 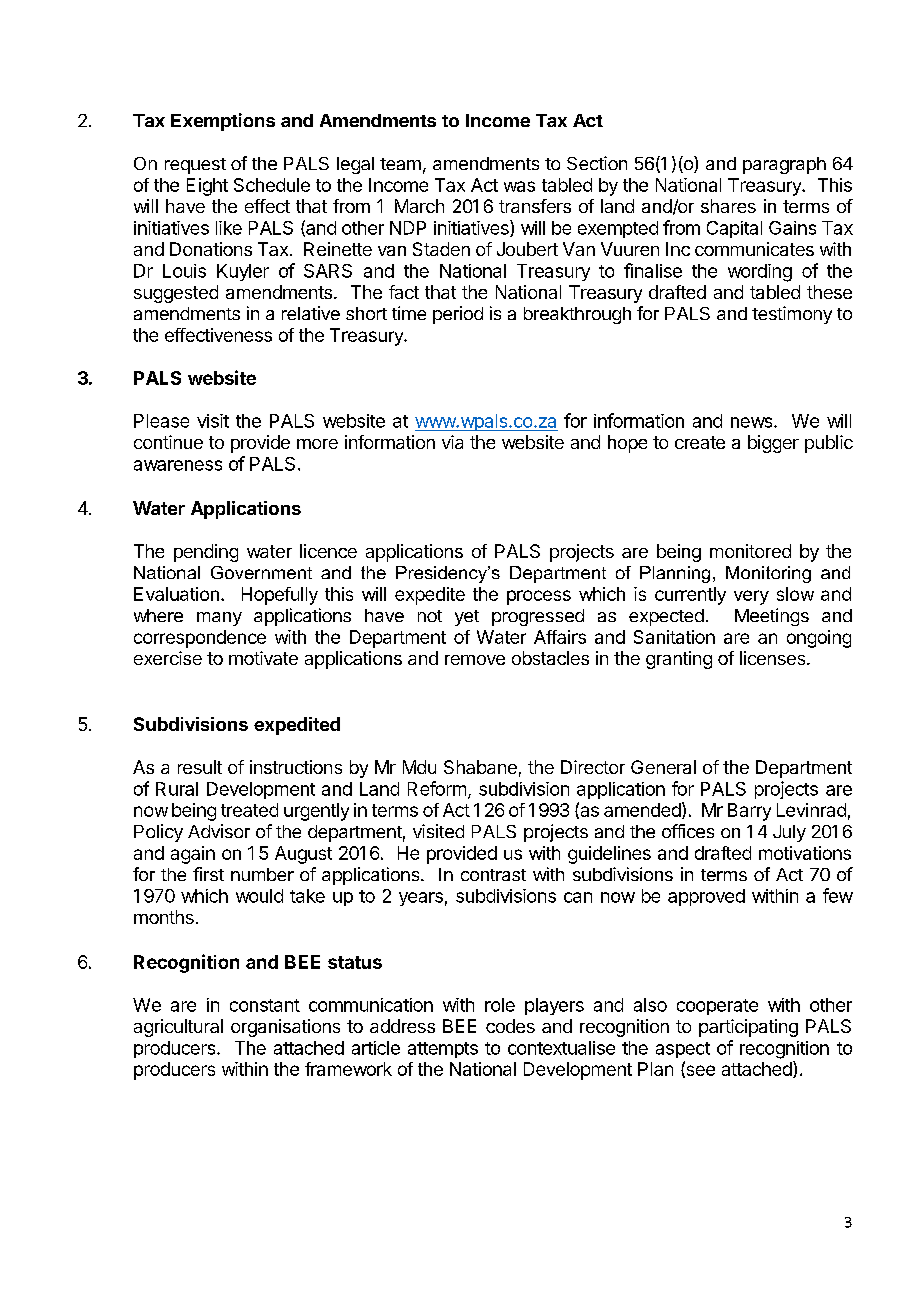 I want to click on Reform, so click(x=437, y=788).
